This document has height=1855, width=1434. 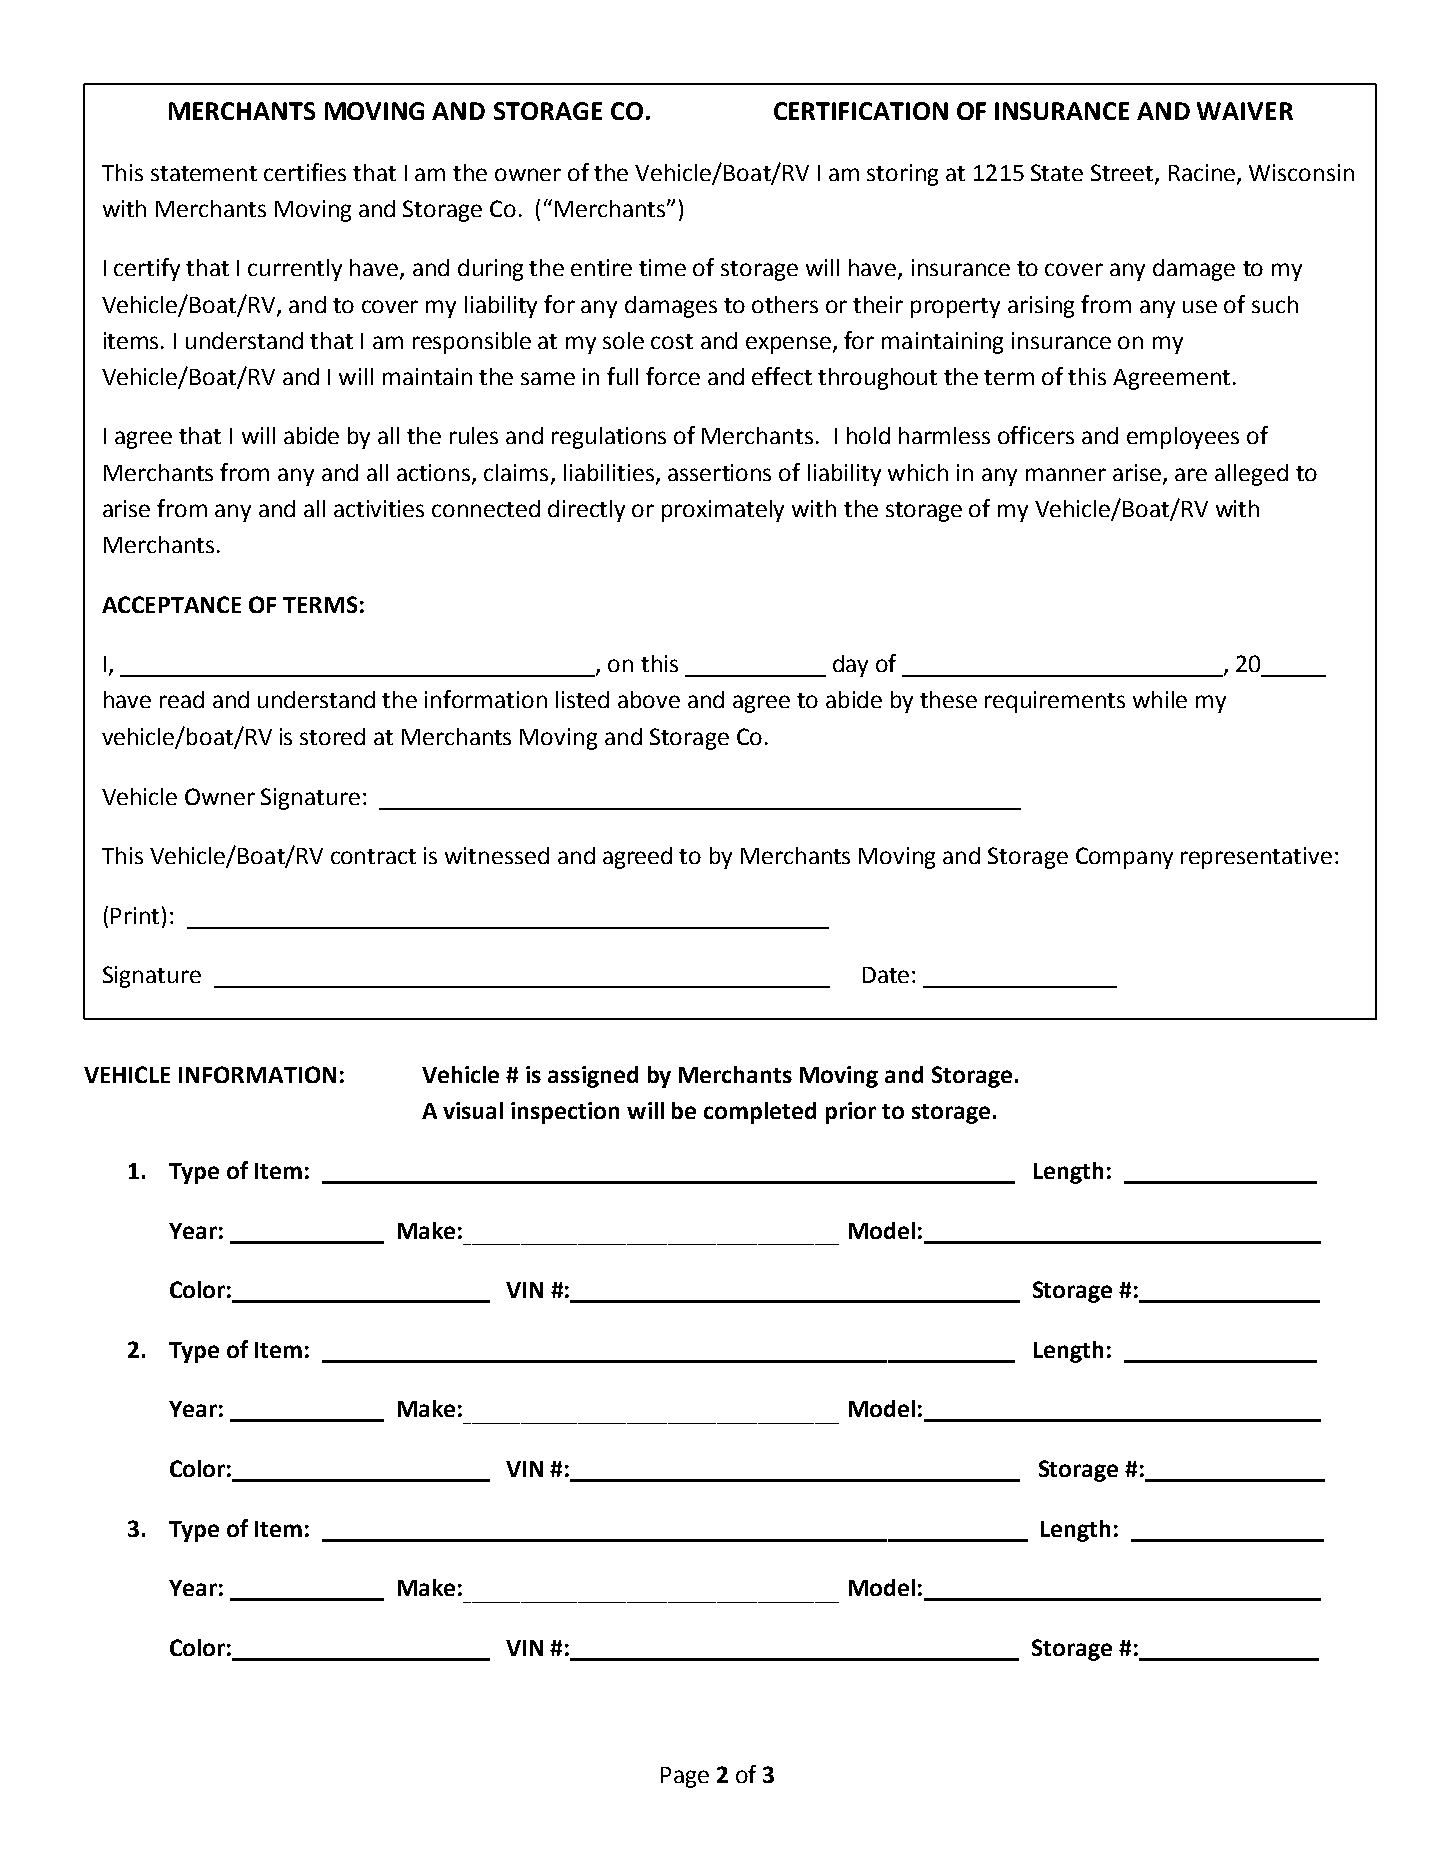 What do you see at coordinates (565, 1113) in the document?
I see `inspection` at bounding box center [565, 1113].
